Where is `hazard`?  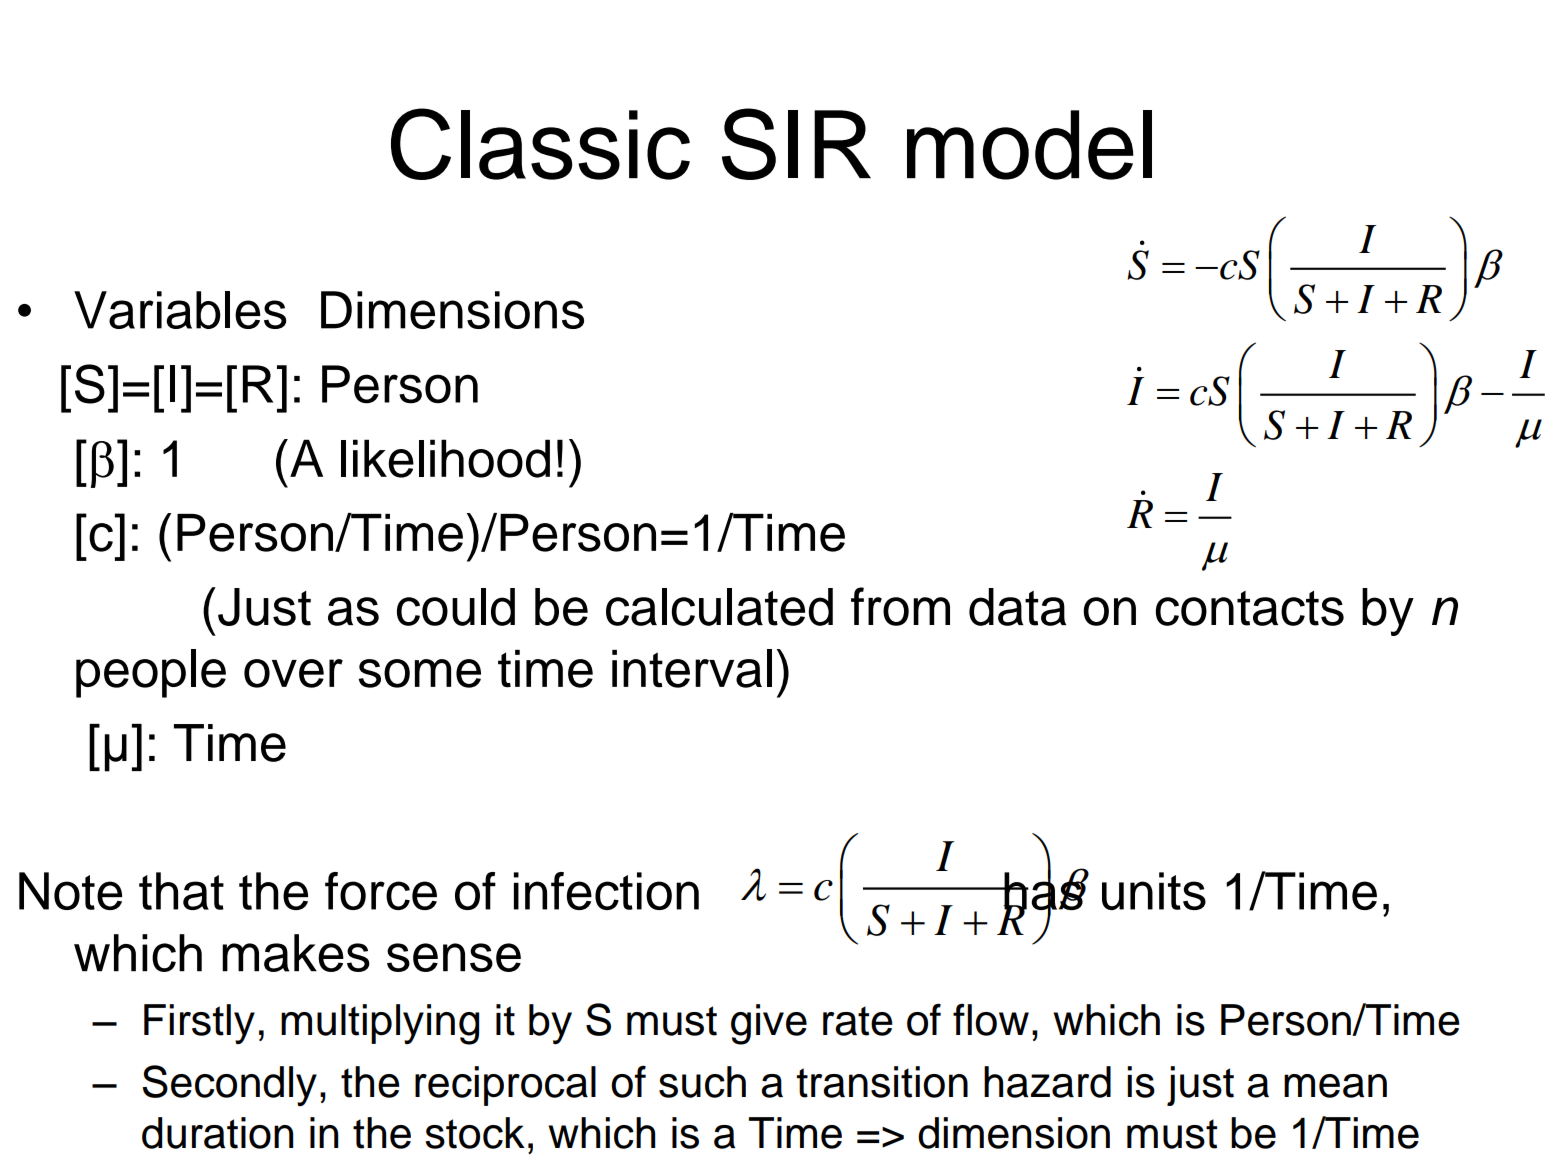
hazard is located at coordinates (1047, 1082).
